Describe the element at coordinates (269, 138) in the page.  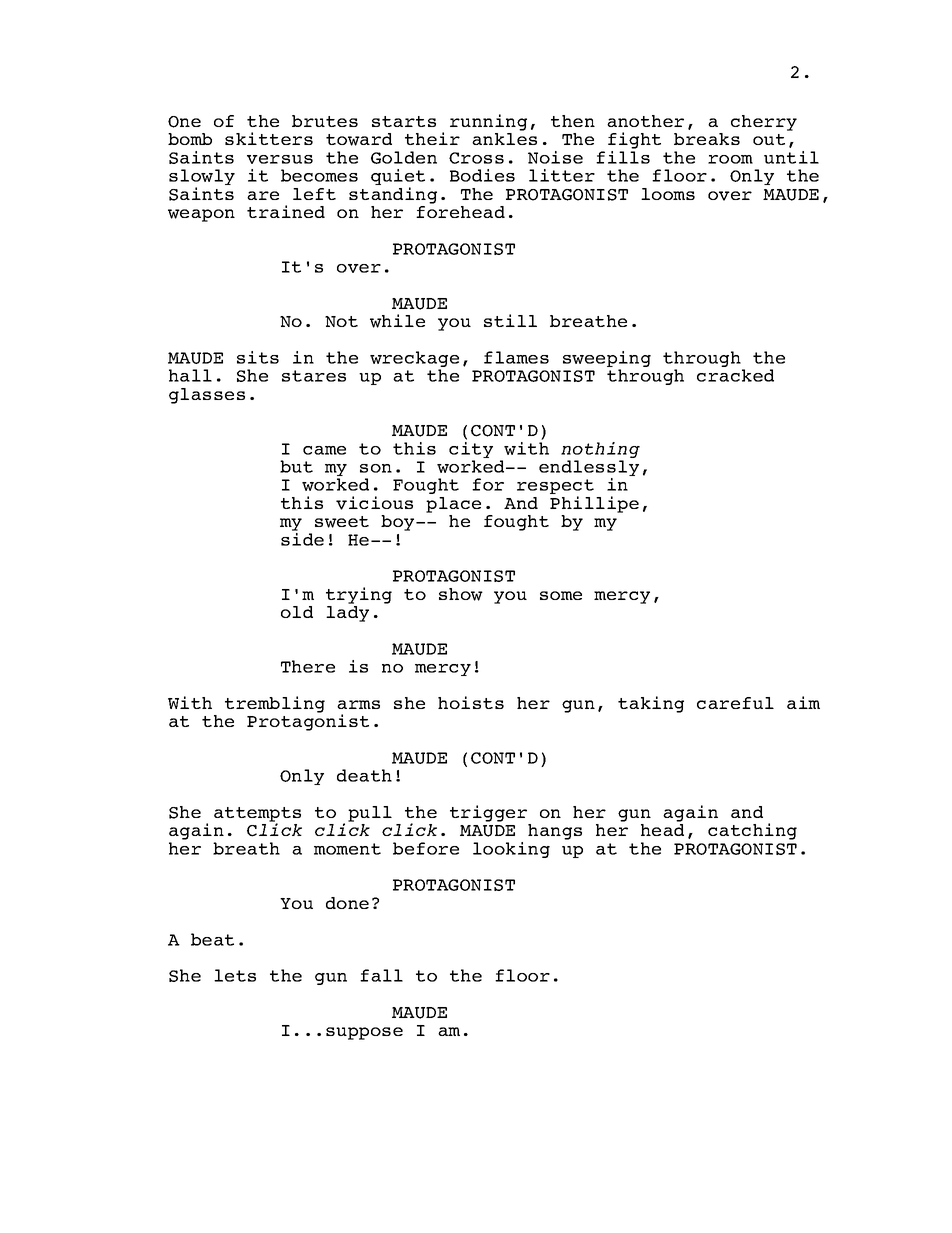
I see `skitters` at that location.
